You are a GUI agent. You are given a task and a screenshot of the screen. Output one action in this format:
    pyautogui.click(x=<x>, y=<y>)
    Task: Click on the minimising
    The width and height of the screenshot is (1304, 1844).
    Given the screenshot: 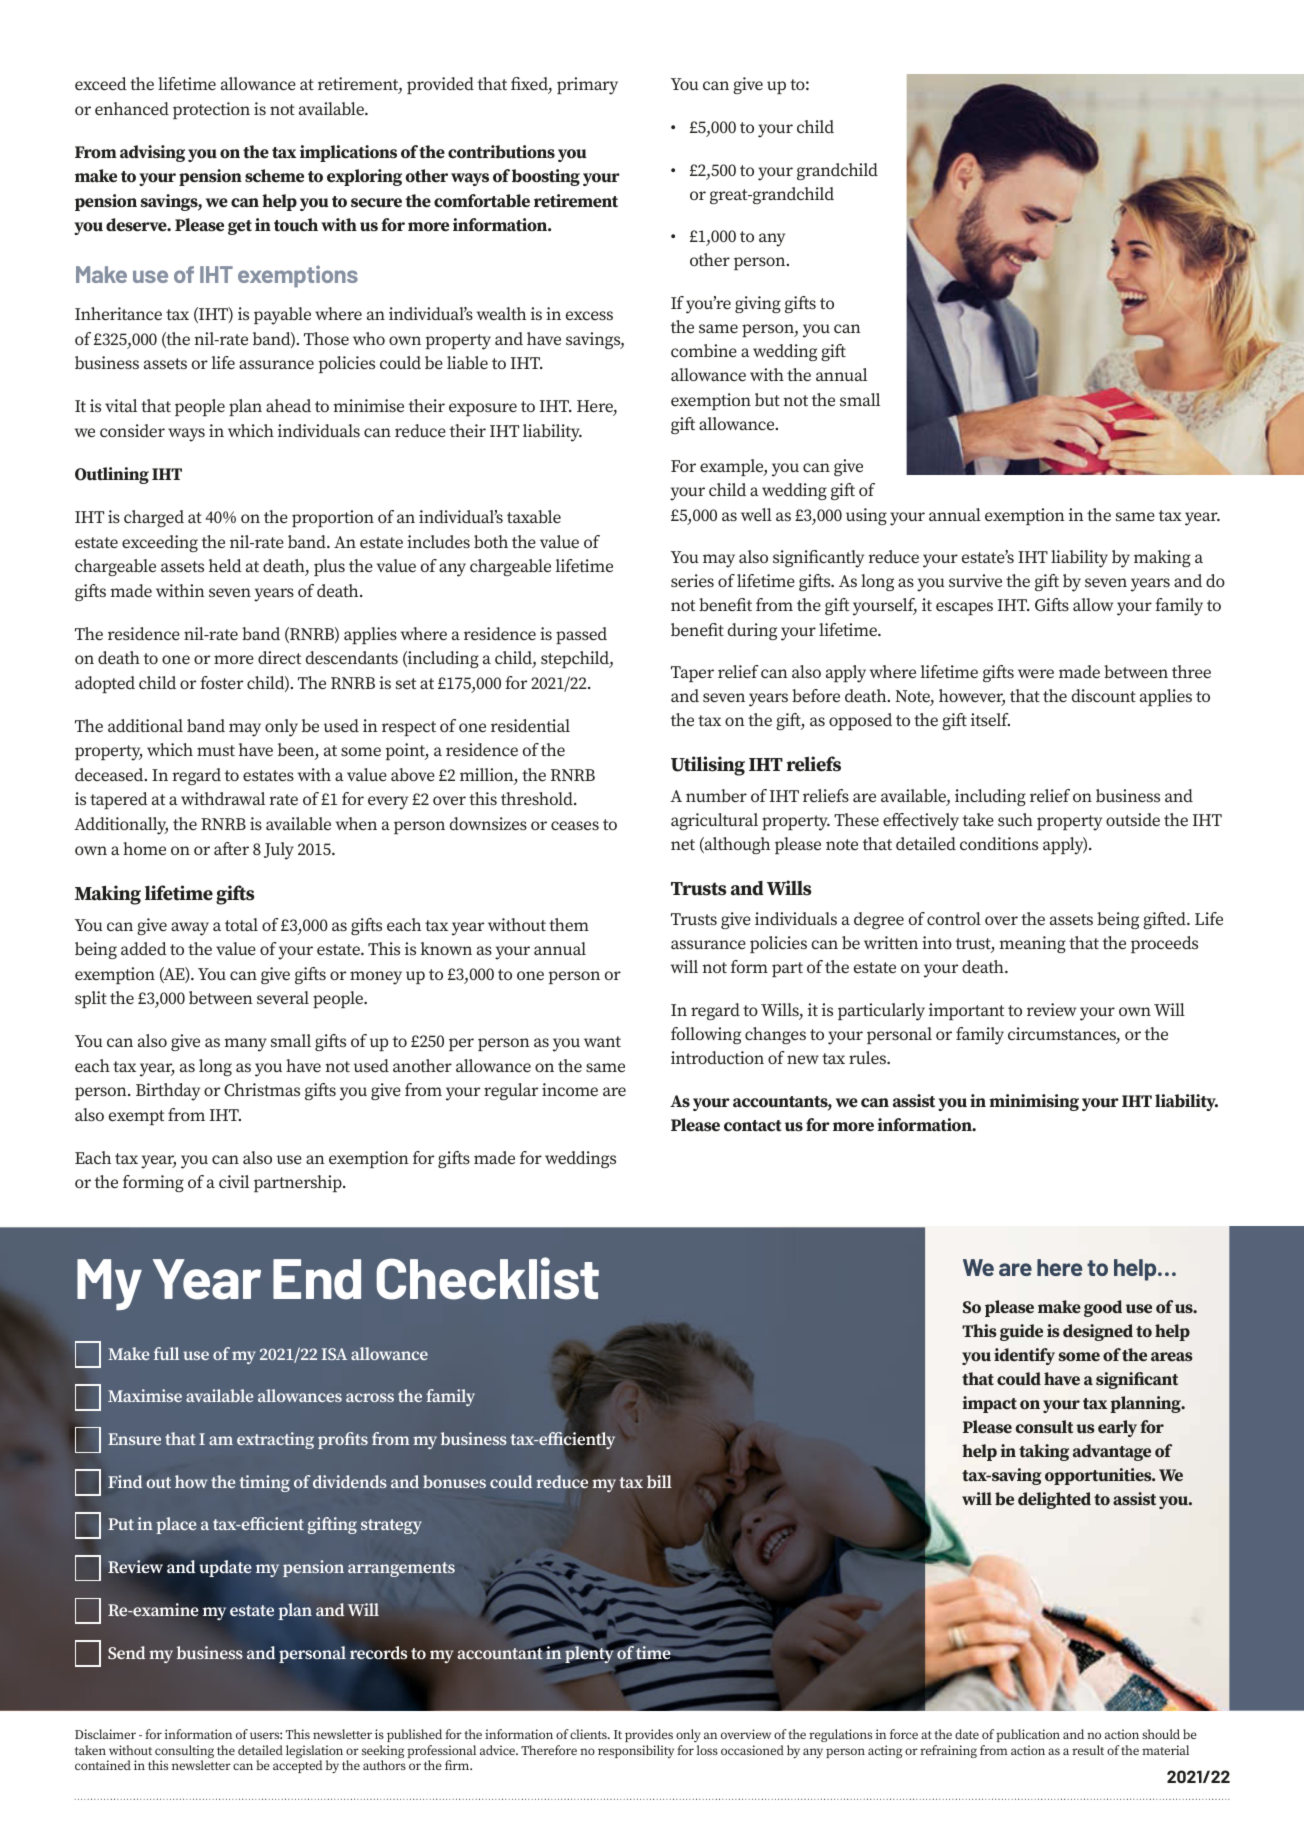 What is the action you would take?
    pyautogui.click(x=1034, y=1102)
